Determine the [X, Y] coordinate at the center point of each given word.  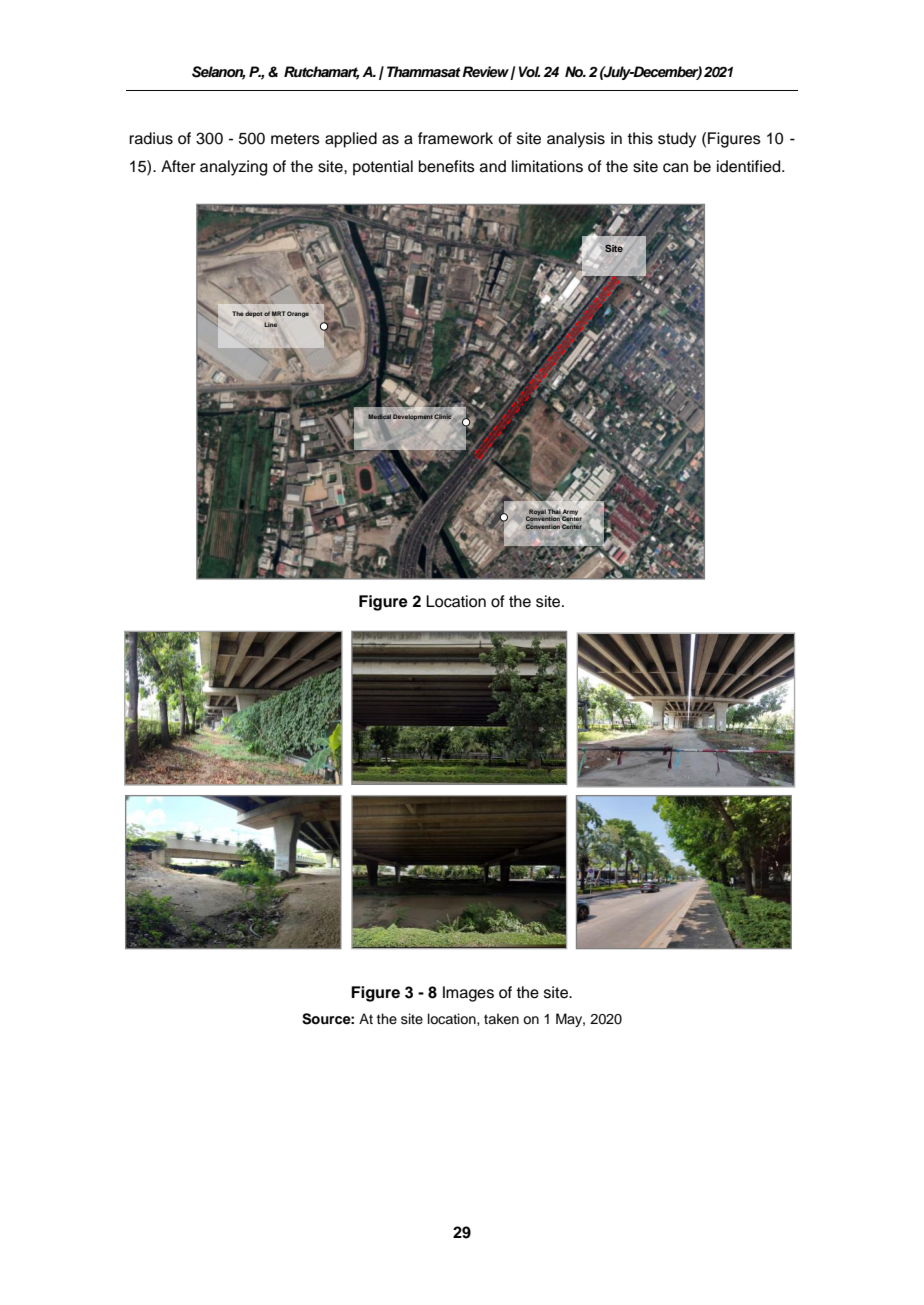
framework [455, 138]
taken [501, 1019]
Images [468, 994]
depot [254, 314]
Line [270, 324]
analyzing [233, 168]
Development [413, 417]
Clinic [442, 416]
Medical [379, 416]
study [677, 140]
